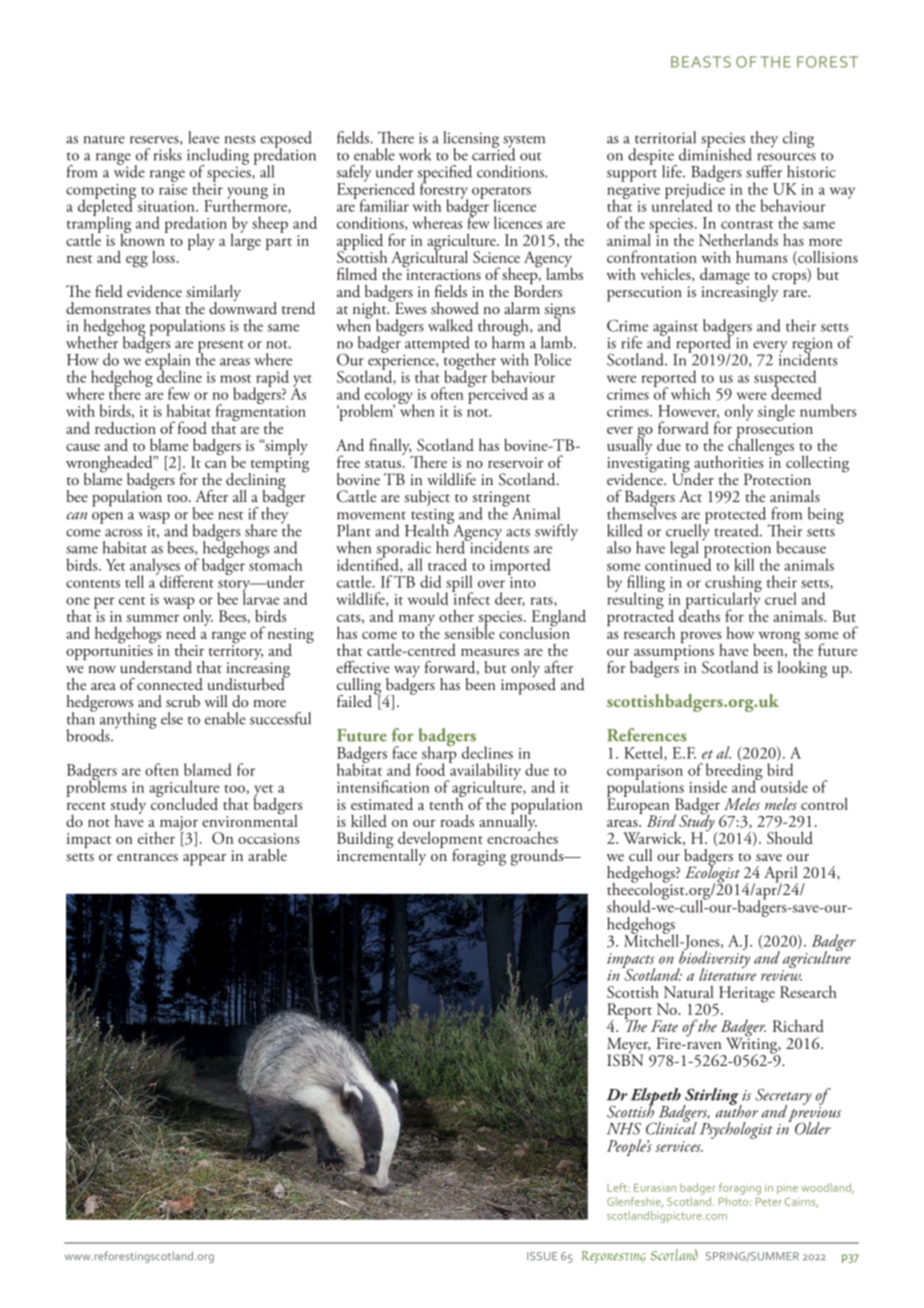  I want to click on proves, so click(701, 638).
